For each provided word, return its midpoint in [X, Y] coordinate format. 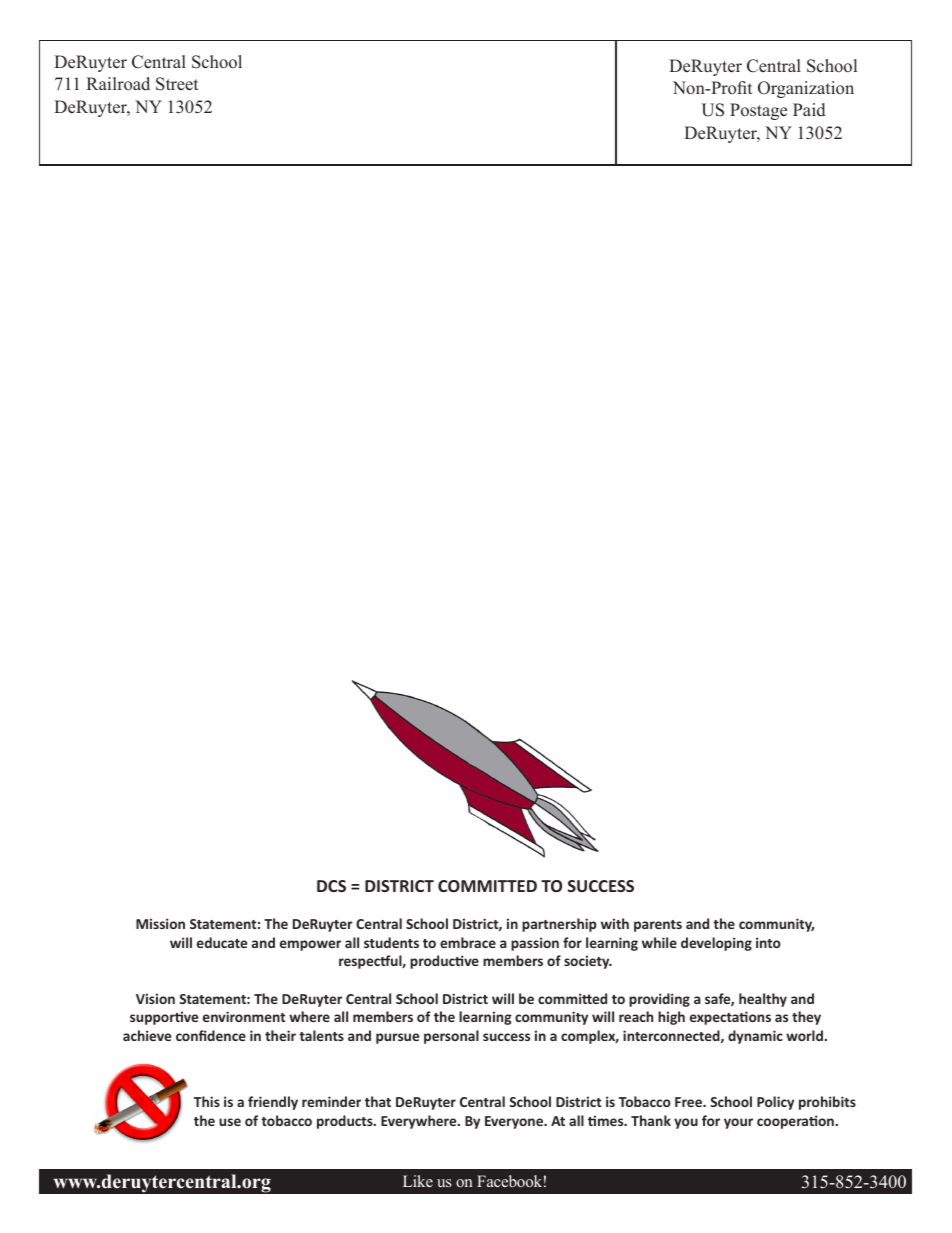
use [230, 1122]
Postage [758, 111]
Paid [809, 110]
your [738, 1123]
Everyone [515, 1122]
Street [177, 84]
